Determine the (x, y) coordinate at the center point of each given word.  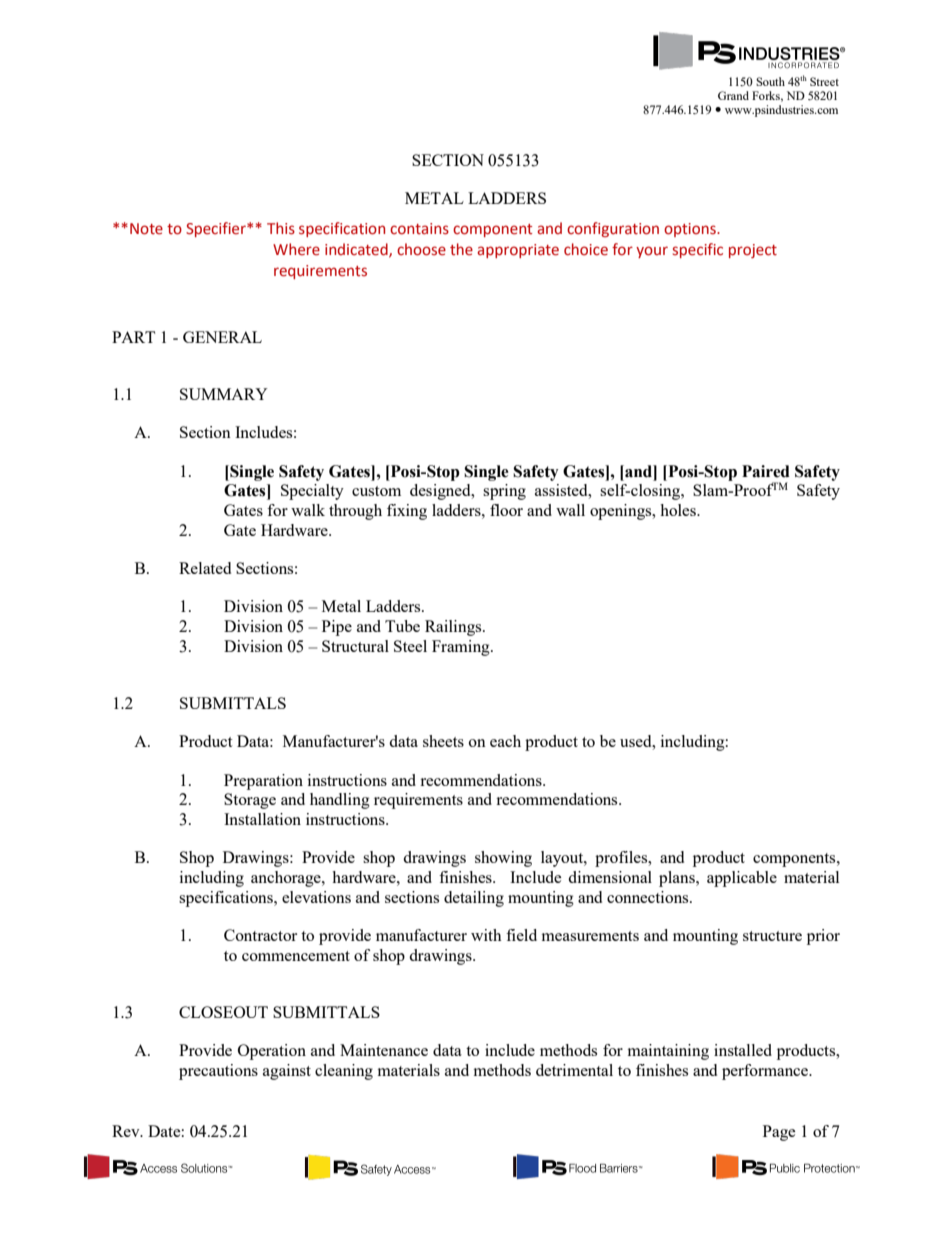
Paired (766, 471)
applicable (742, 879)
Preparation (263, 782)
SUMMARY (224, 394)
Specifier (217, 229)
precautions (218, 1072)
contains (419, 229)
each (505, 741)
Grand (733, 95)
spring (504, 492)
